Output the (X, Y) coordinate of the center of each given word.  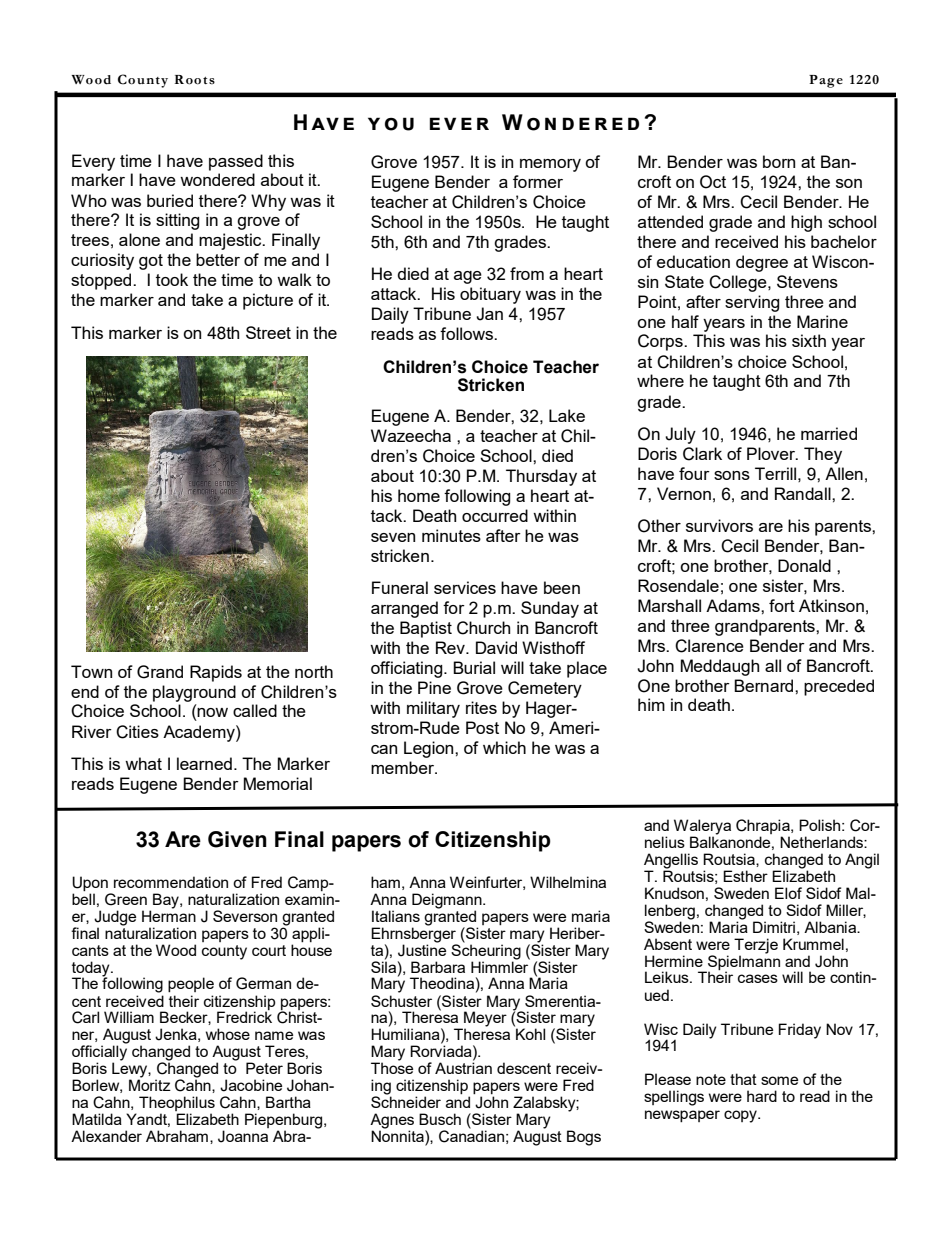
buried (170, 200)
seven (393, 537)
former (538, 181)
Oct (713, 182)
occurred (495, 515)
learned (204, 763)
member (404, 767)
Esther (745, 876)
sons (732, 475)
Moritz (150, 1085)
